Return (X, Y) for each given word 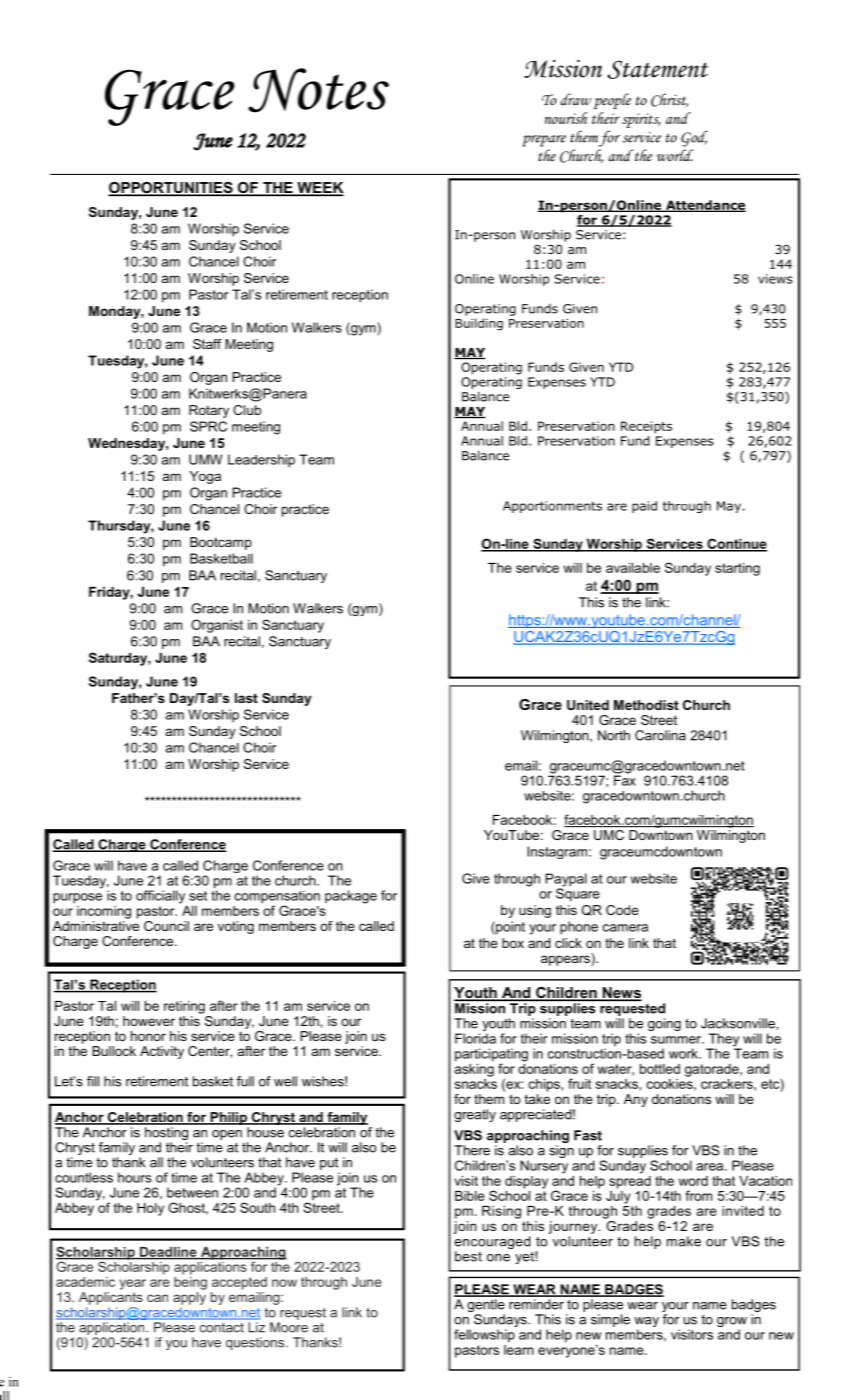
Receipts (646, 427)
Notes (318, 90)
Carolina (660, 735)
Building (479, 324)
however (149, 1021)
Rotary (209, 411)
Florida (475, 1038)
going (664, 1024)
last (246, 698)
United (588, 705)
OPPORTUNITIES (171, 189)
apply (189, 1297)
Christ (669, 100)
